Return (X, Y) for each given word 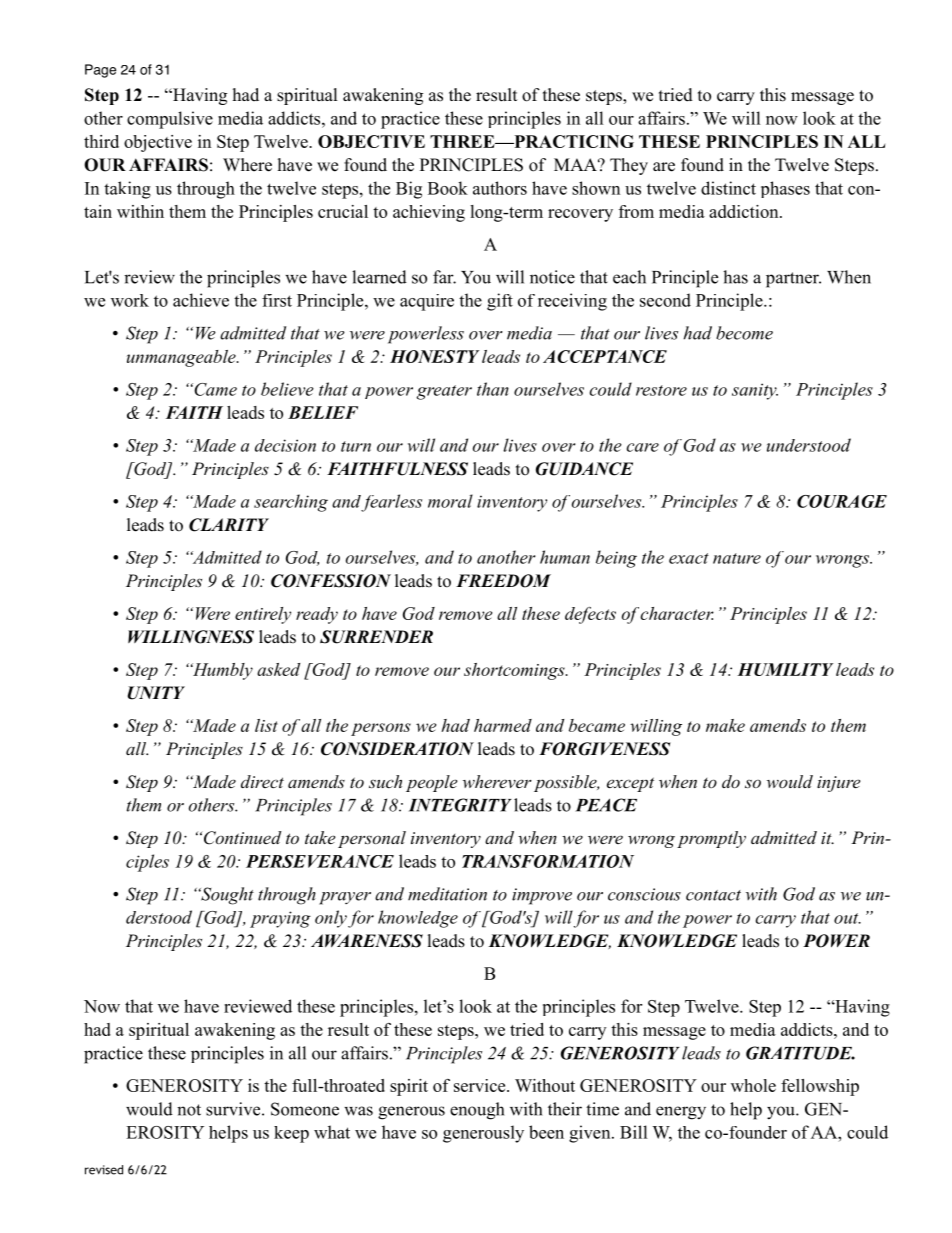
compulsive (170, 120)
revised (104, 1170)
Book (448, 188)
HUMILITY (785, 669)
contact (713, 895)
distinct (728, 188)
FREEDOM (503, 581)
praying (280, 919)
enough (477, 1111)
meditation (447, 894)
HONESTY (434, 356)
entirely (263, 615)
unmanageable (182, 358)
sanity (755, 391)
